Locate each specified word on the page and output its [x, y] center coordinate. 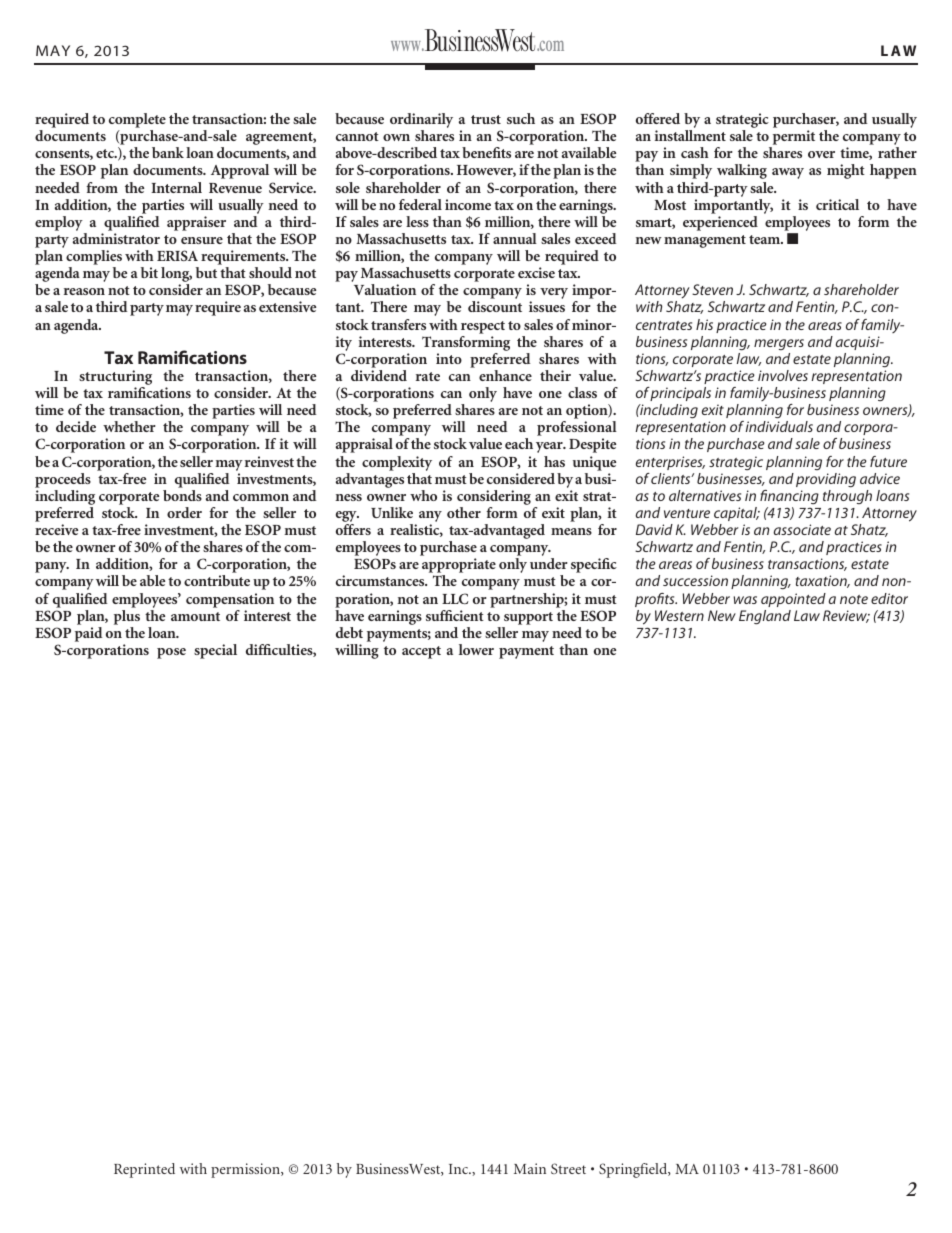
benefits [486, 152]
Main [530, 1168]
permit [792, 139]
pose [171, 653]
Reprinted [144, 1170]
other [464, 512]
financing [789, 497]
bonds [182, 495]
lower [476, 649]
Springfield [634, 1170]
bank [168, 152]
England [765, 617]
